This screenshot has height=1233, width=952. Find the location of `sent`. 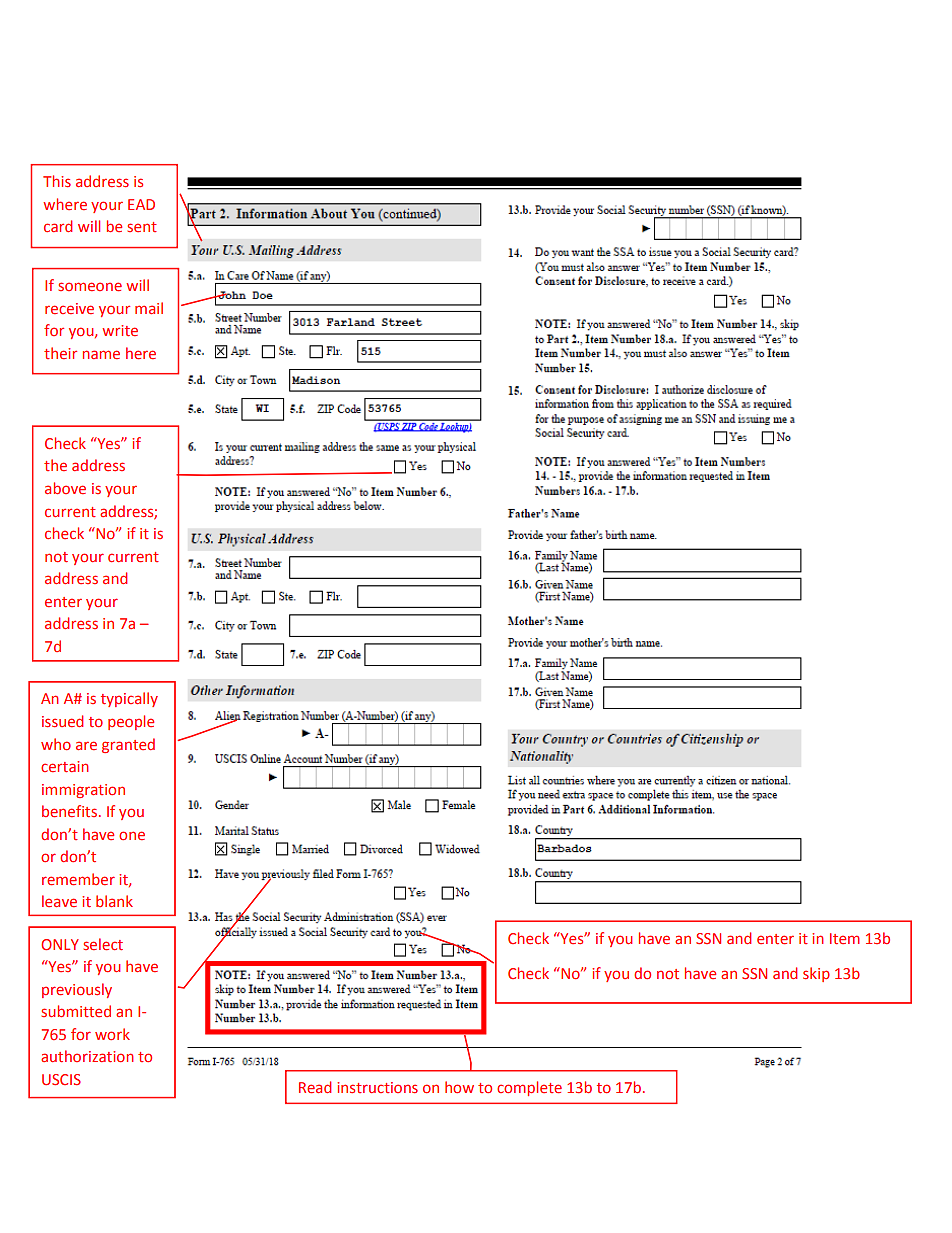

sent is located at coordinates (142, 227).
